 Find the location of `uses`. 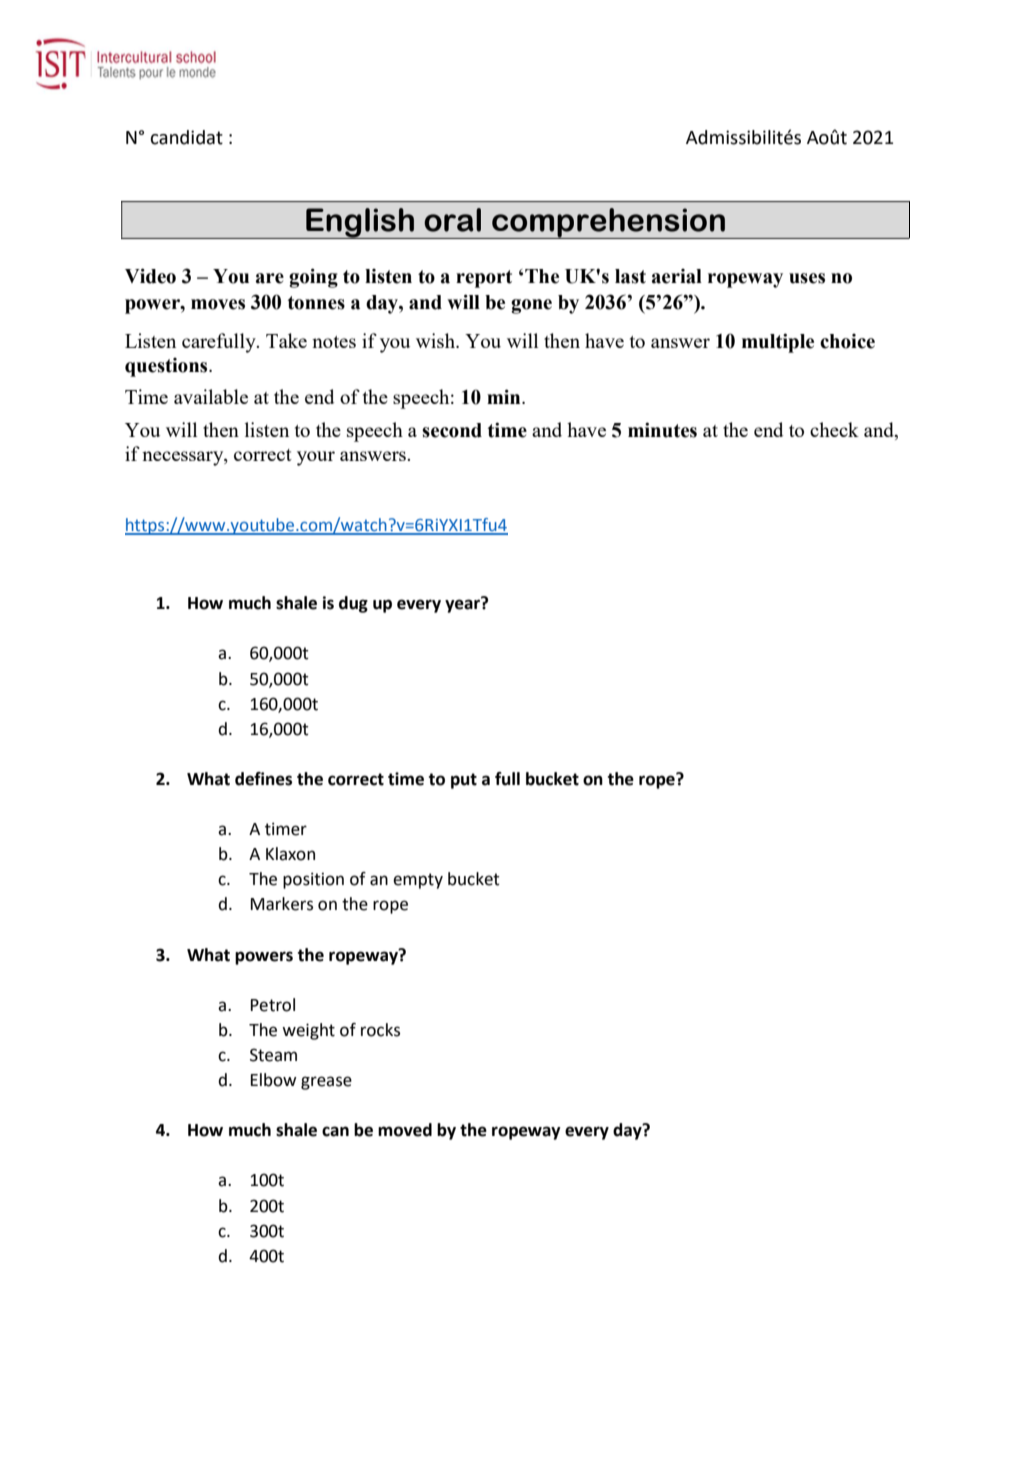

uses is located at coordinates (807, 278).
